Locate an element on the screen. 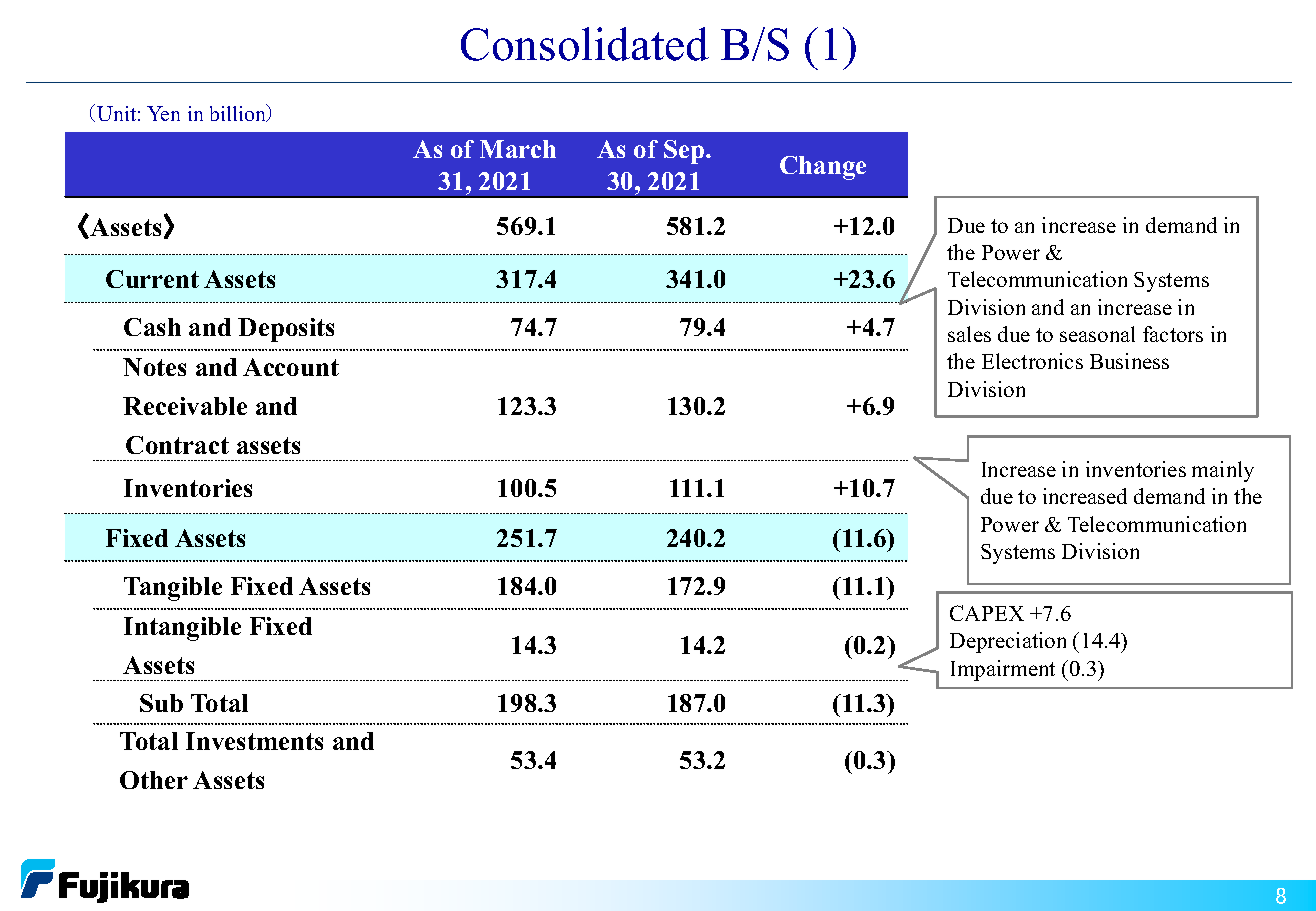  Consolidated is located at coordinates (585, 44).
